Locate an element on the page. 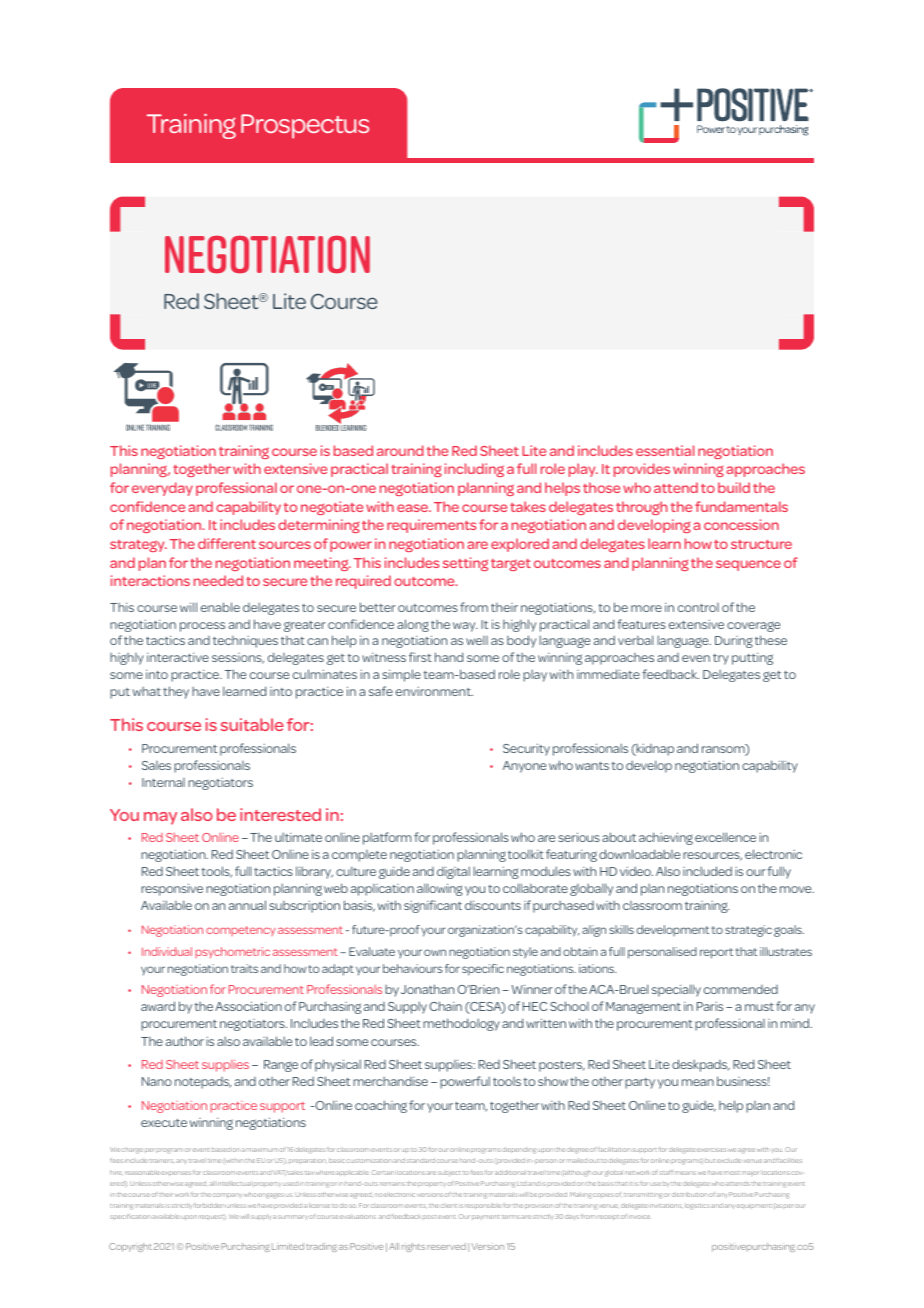 Image resolution: width=924 pixels, height=1308 pixels. try is located at coordinates (721, 659).
